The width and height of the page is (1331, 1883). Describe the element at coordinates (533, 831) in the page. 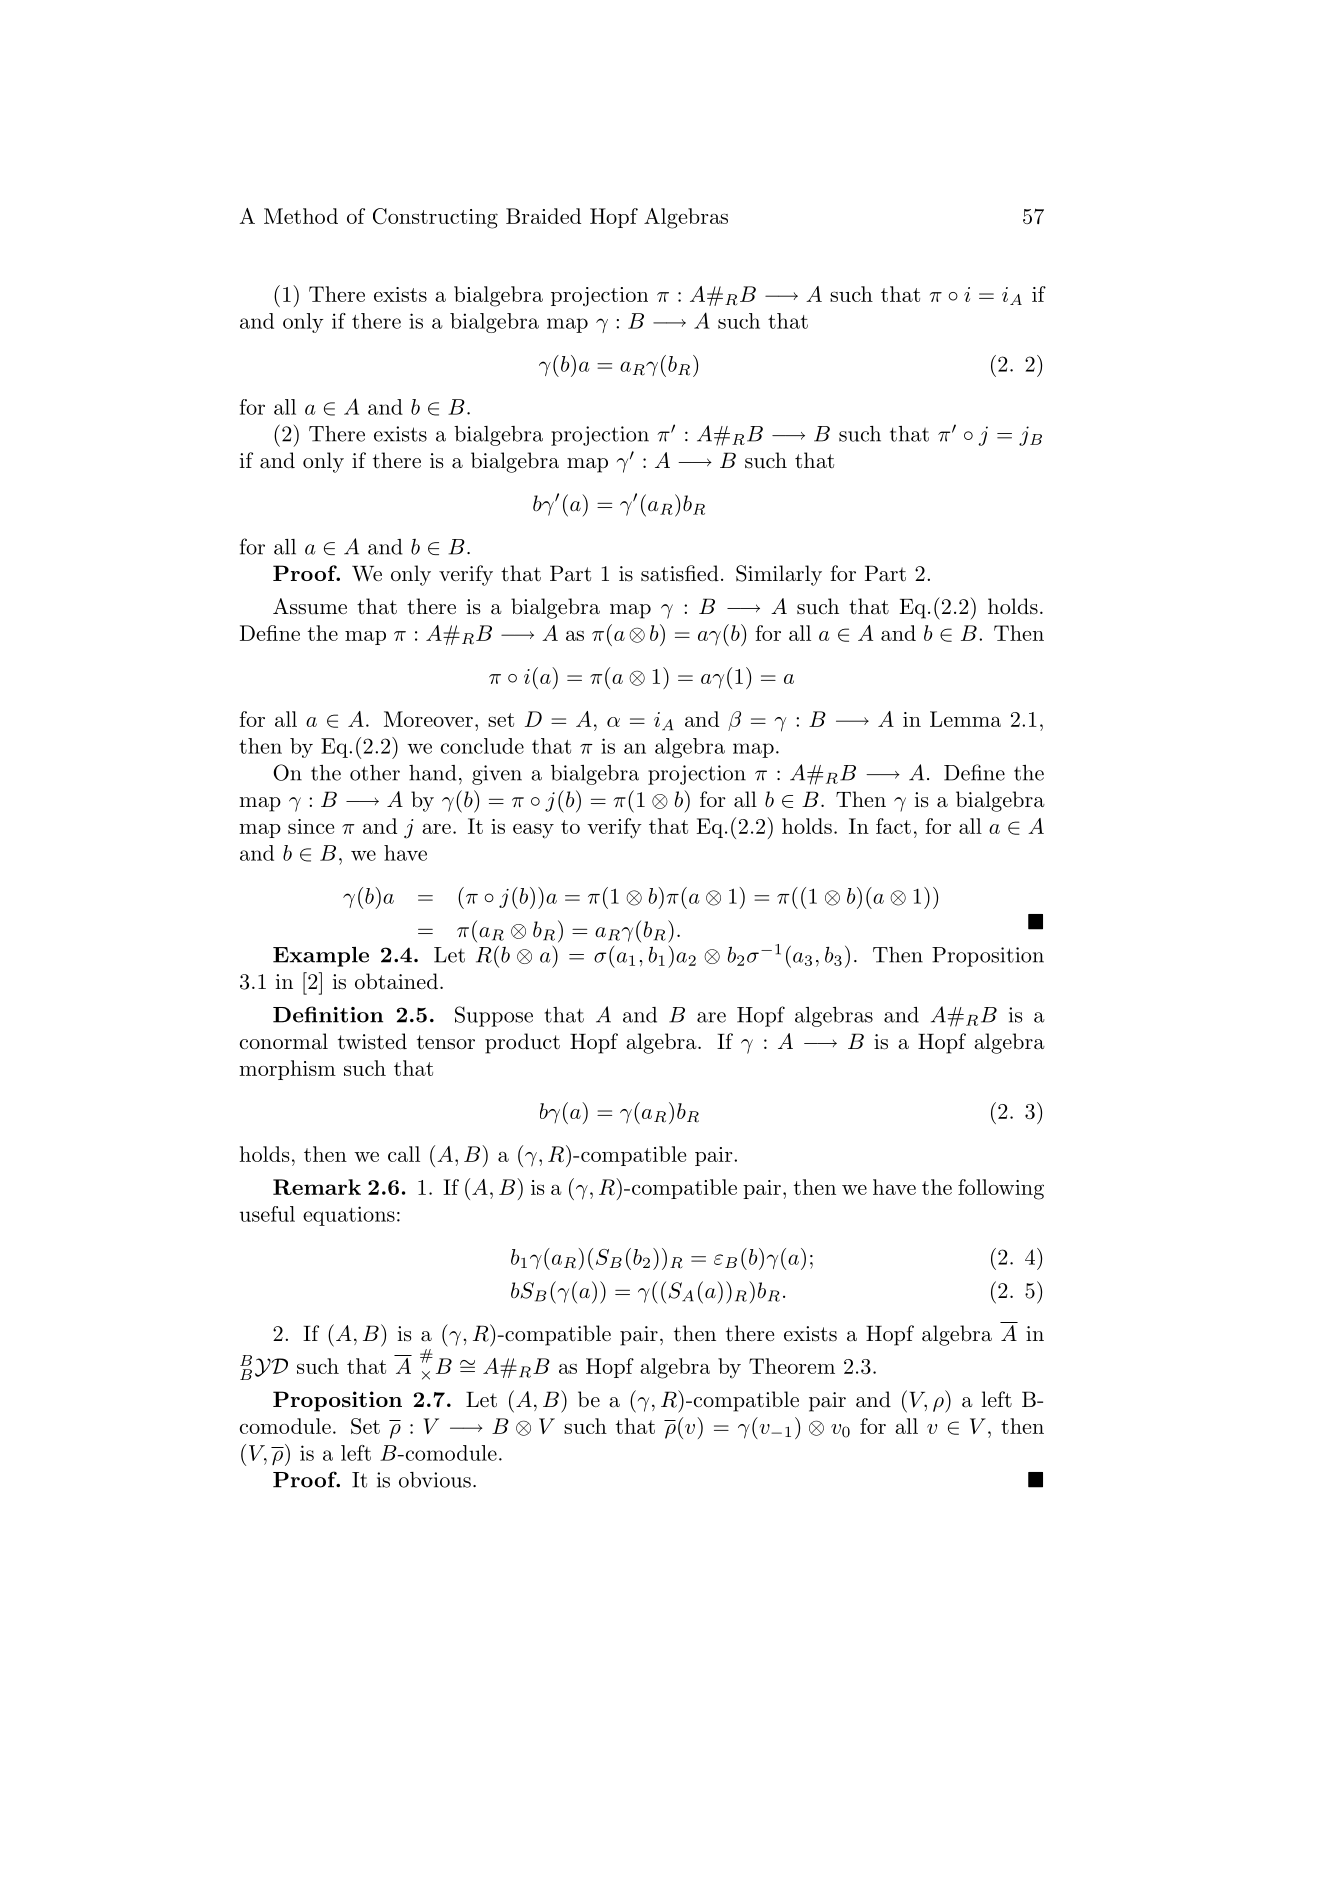

I see `easy` at that location.
